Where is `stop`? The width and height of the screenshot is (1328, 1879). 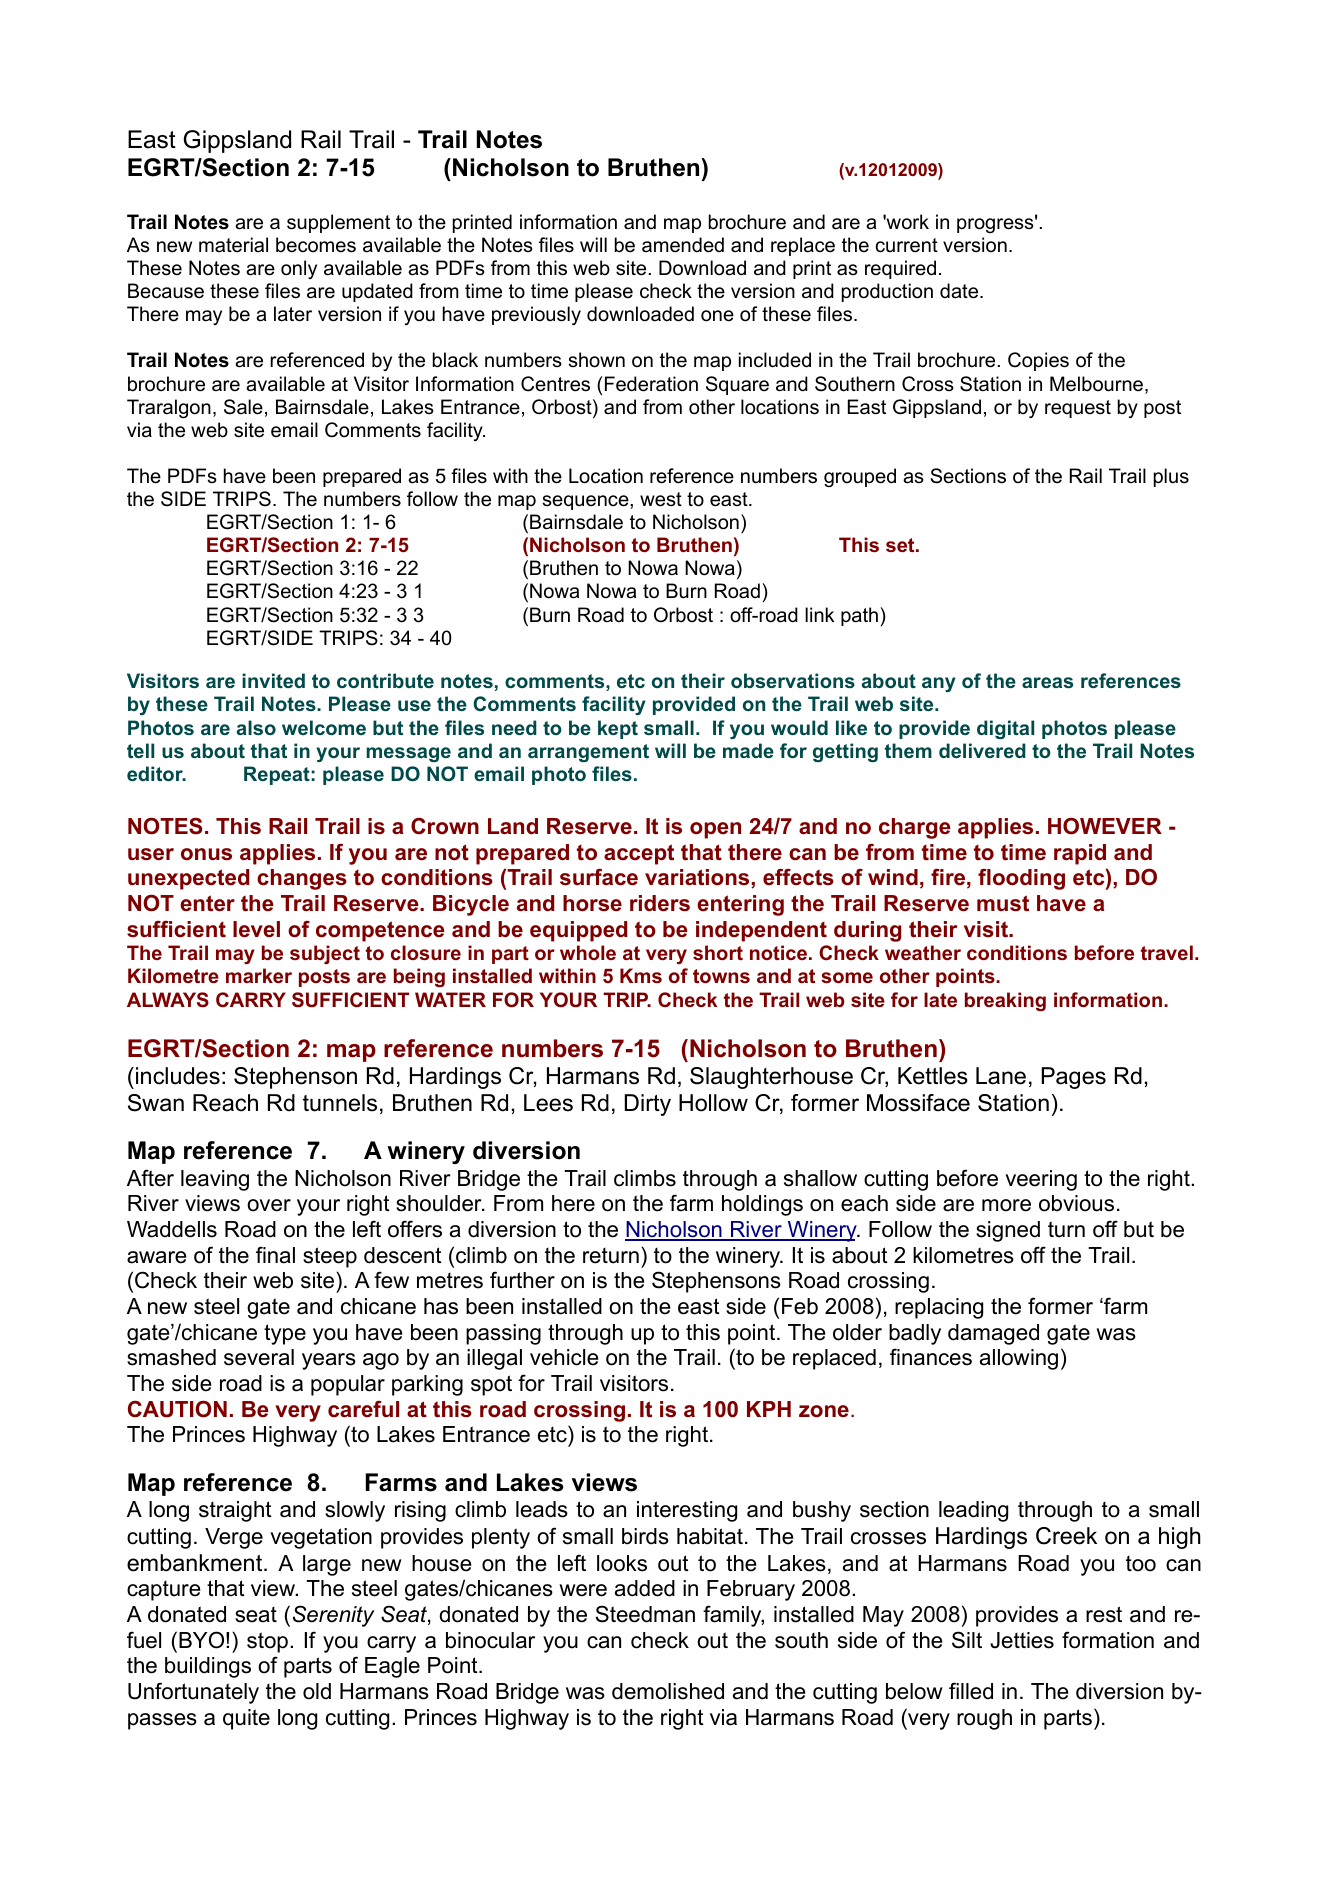
stop is located at coordinates (267, 1642).
